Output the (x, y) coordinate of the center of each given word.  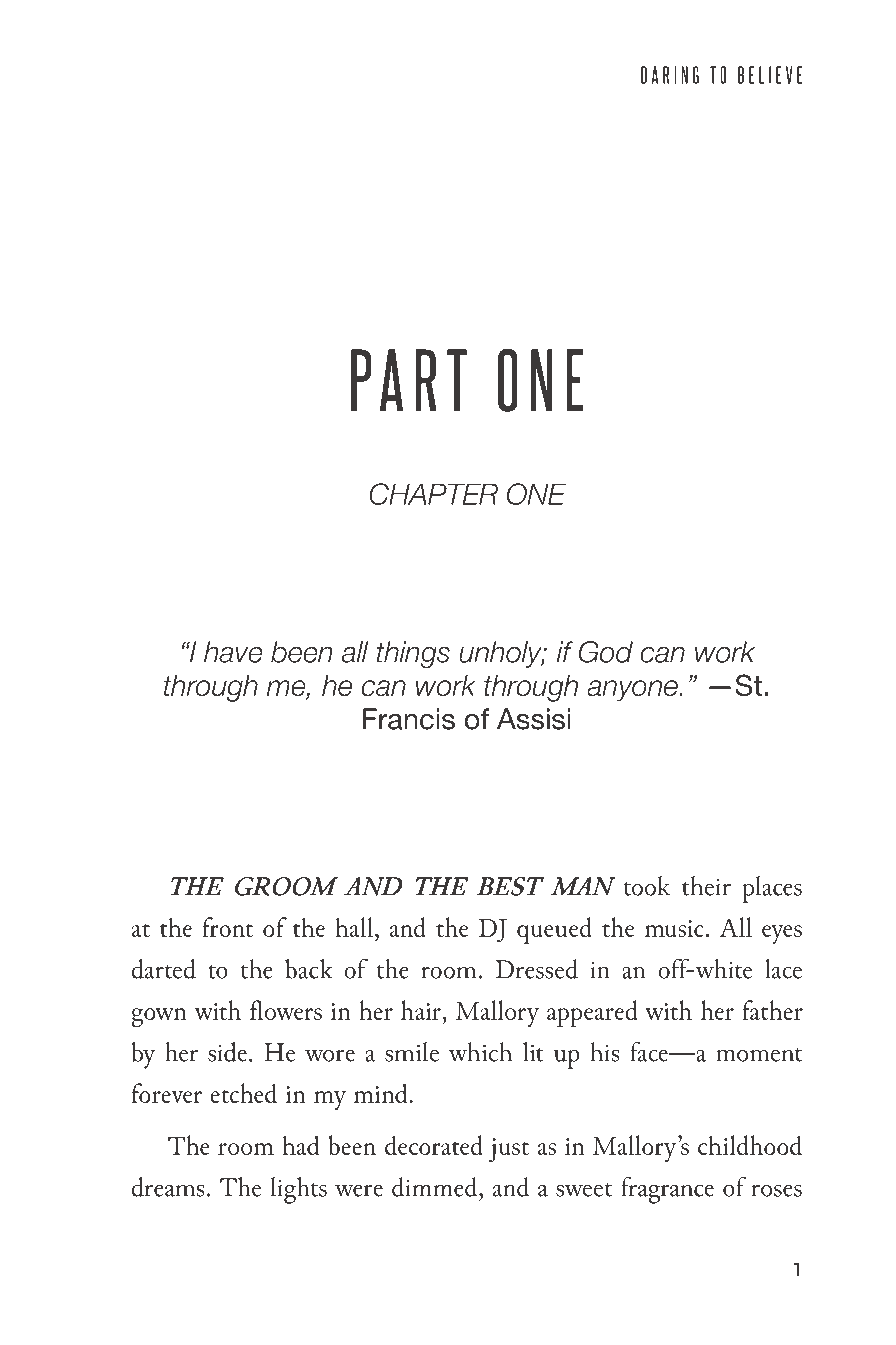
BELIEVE (770, 75)
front (227, 927)
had (300, 1145)
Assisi (533, 719)
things (413, 654)
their (706, 886)
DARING (670, 75)
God (606, 652)
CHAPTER (433, 494)
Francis (409, 719)
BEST (510, 886)
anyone (633, 691)
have (233, 652)
